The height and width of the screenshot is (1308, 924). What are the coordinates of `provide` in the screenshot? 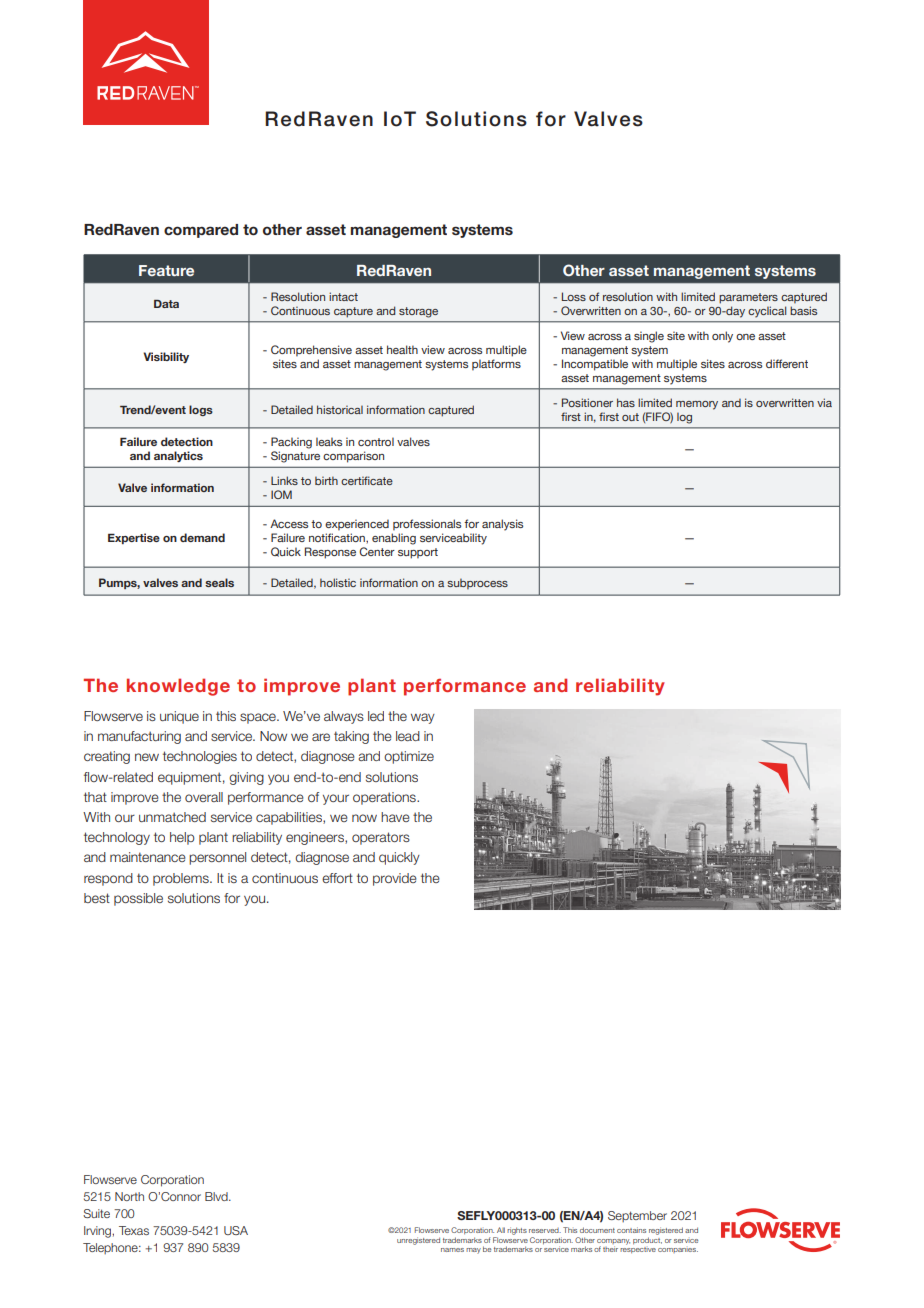 It's located at (395, 879).
